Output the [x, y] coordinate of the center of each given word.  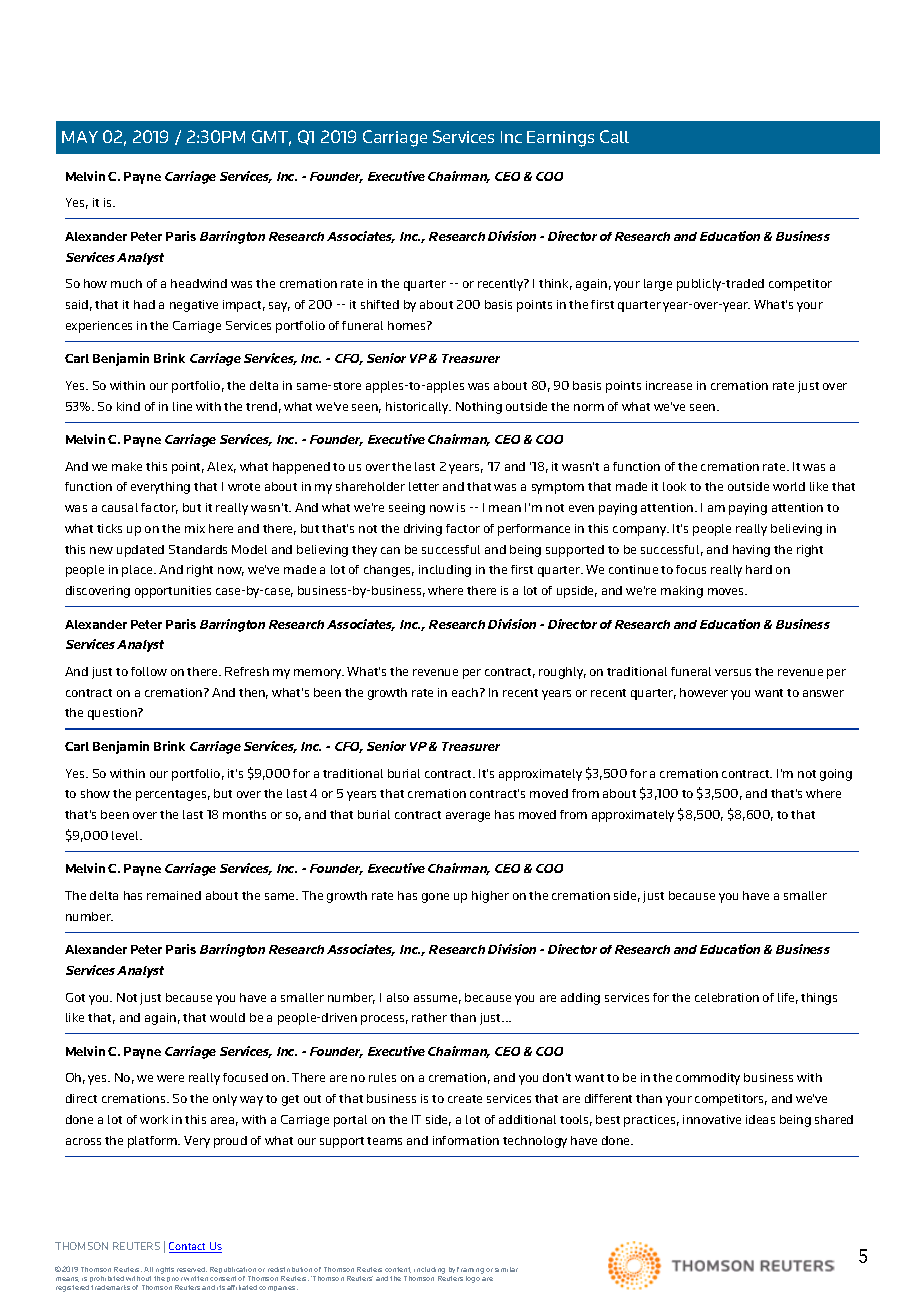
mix [195, 528]
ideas [760, 1119]
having [751, 551]
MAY [80, 137]
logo [474, 1278]
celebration [727, 997]
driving [423, 530]
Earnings [560, 139]
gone [435, 898]
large [658, 285]
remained [174, 895]
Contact [189, 1247]
